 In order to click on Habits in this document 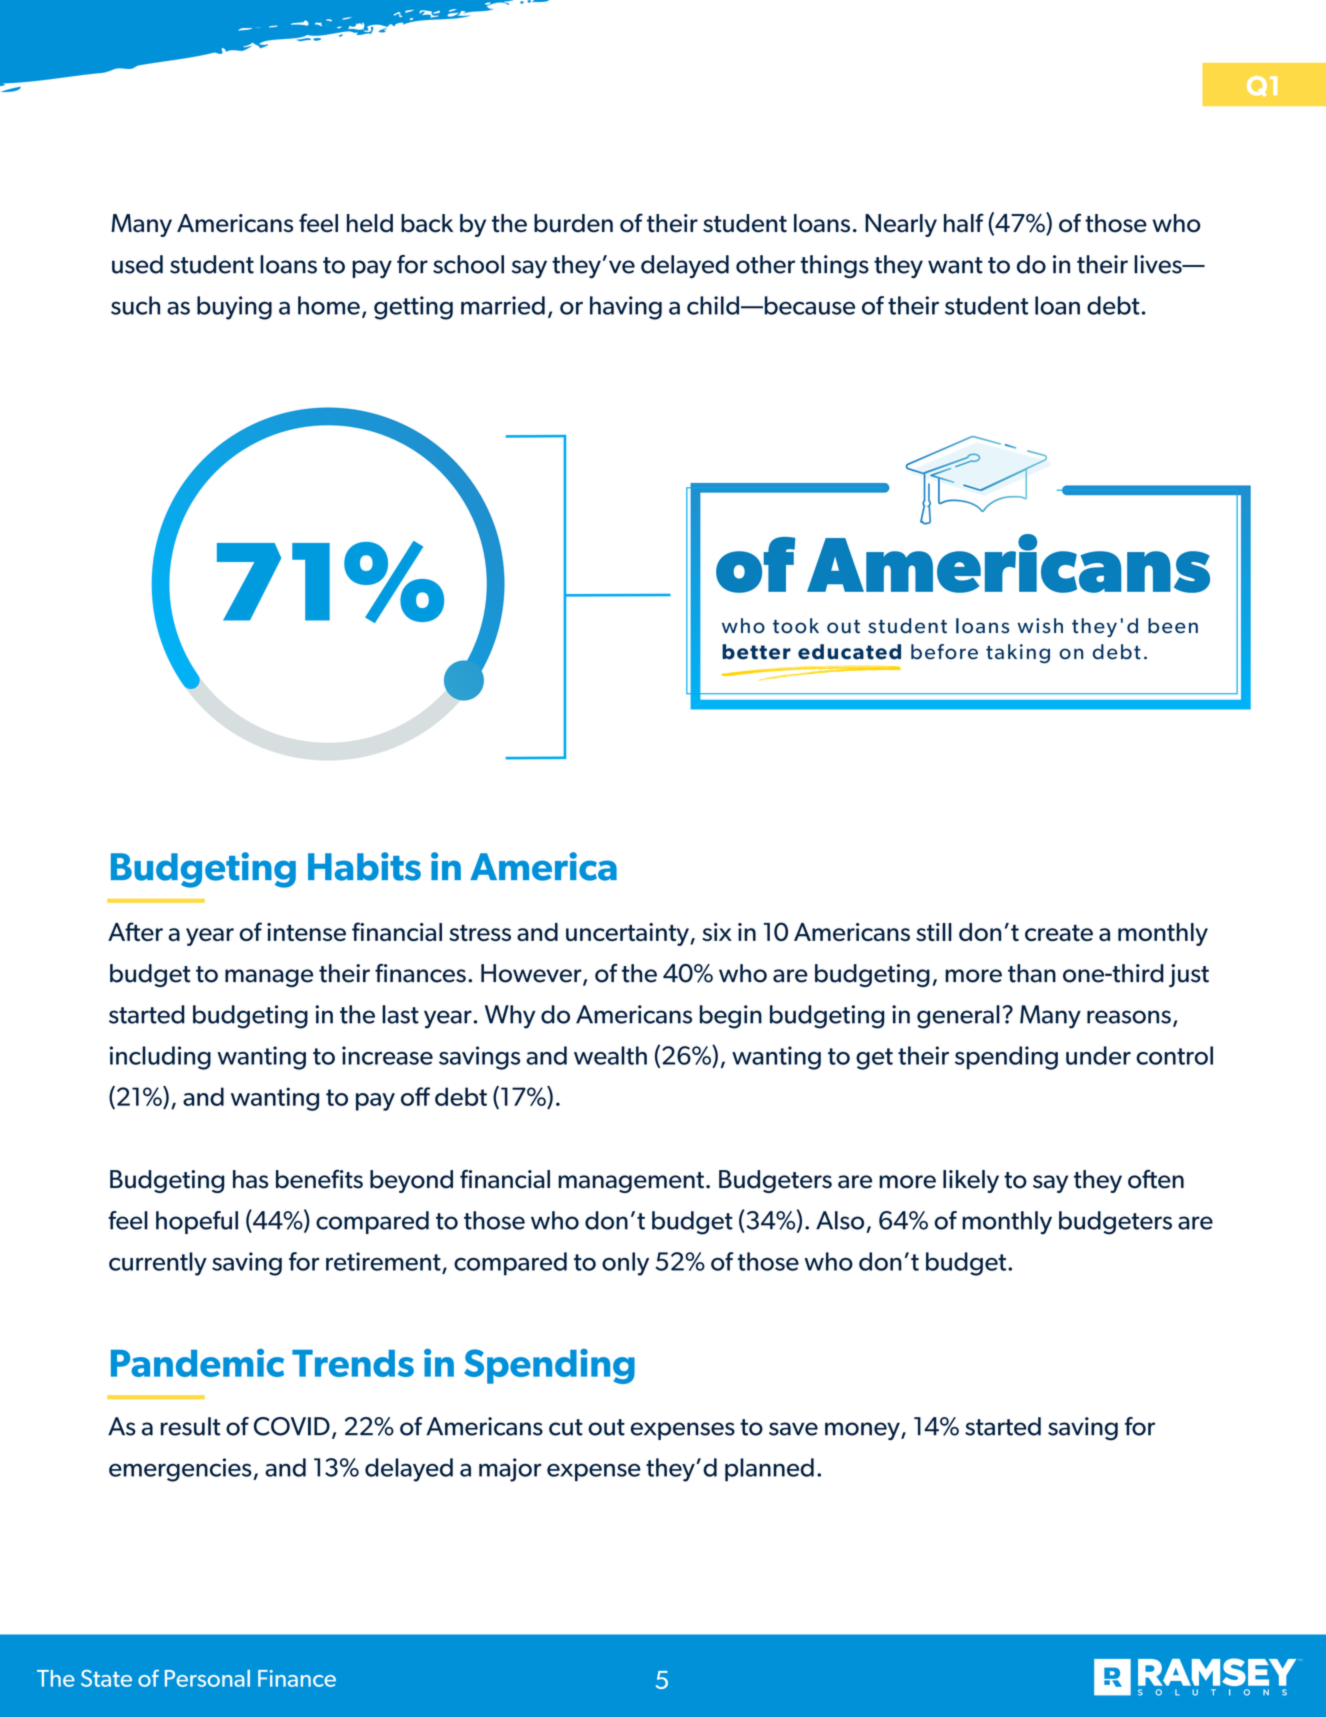, I will do `click(364, 866)`.
